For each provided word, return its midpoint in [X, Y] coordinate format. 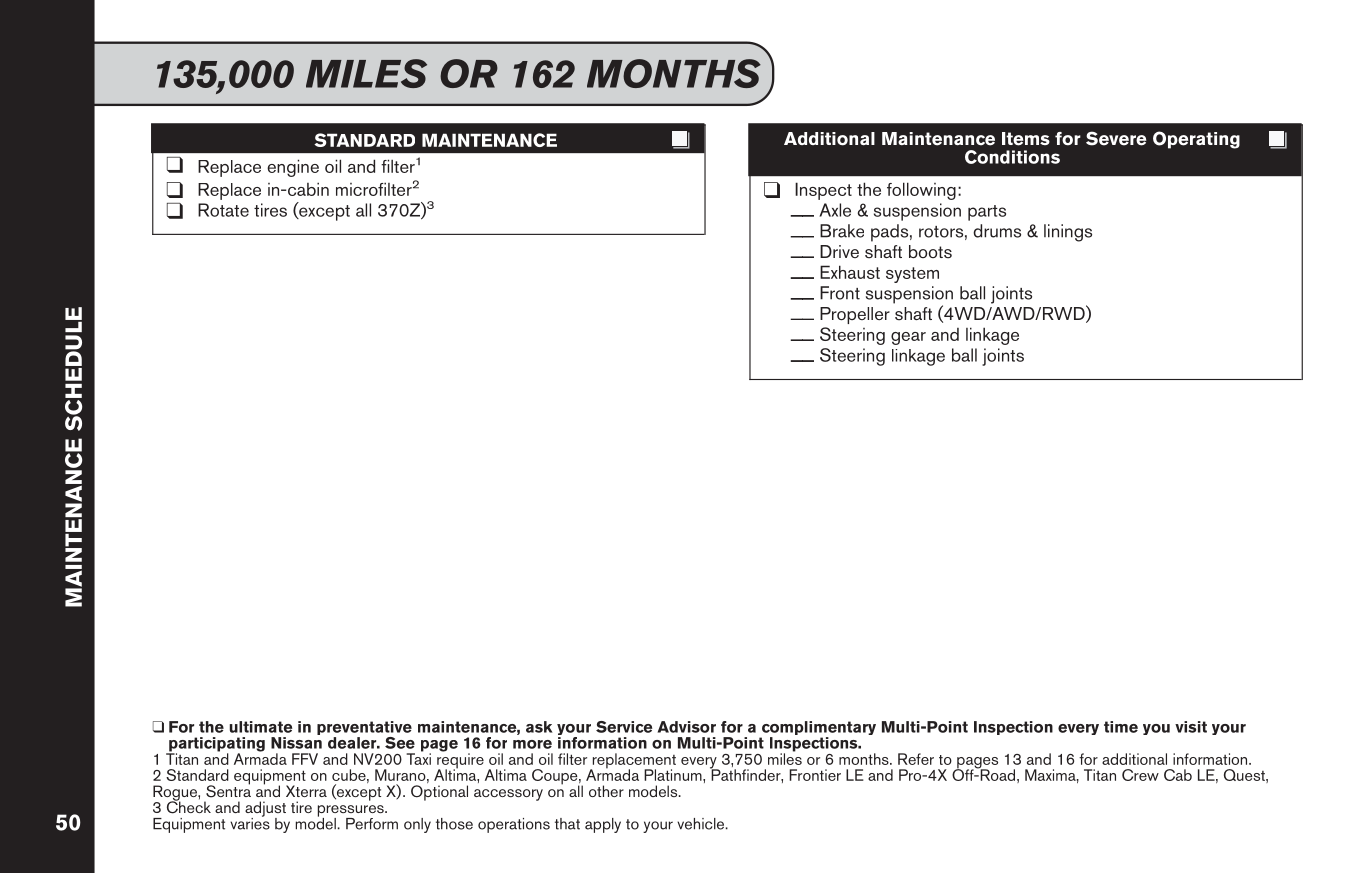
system [912, 275]
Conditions [1012, 157]
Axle [835, 210]
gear [908, 338]
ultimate [261, 727]
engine [293, 168]
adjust [265, 810]
